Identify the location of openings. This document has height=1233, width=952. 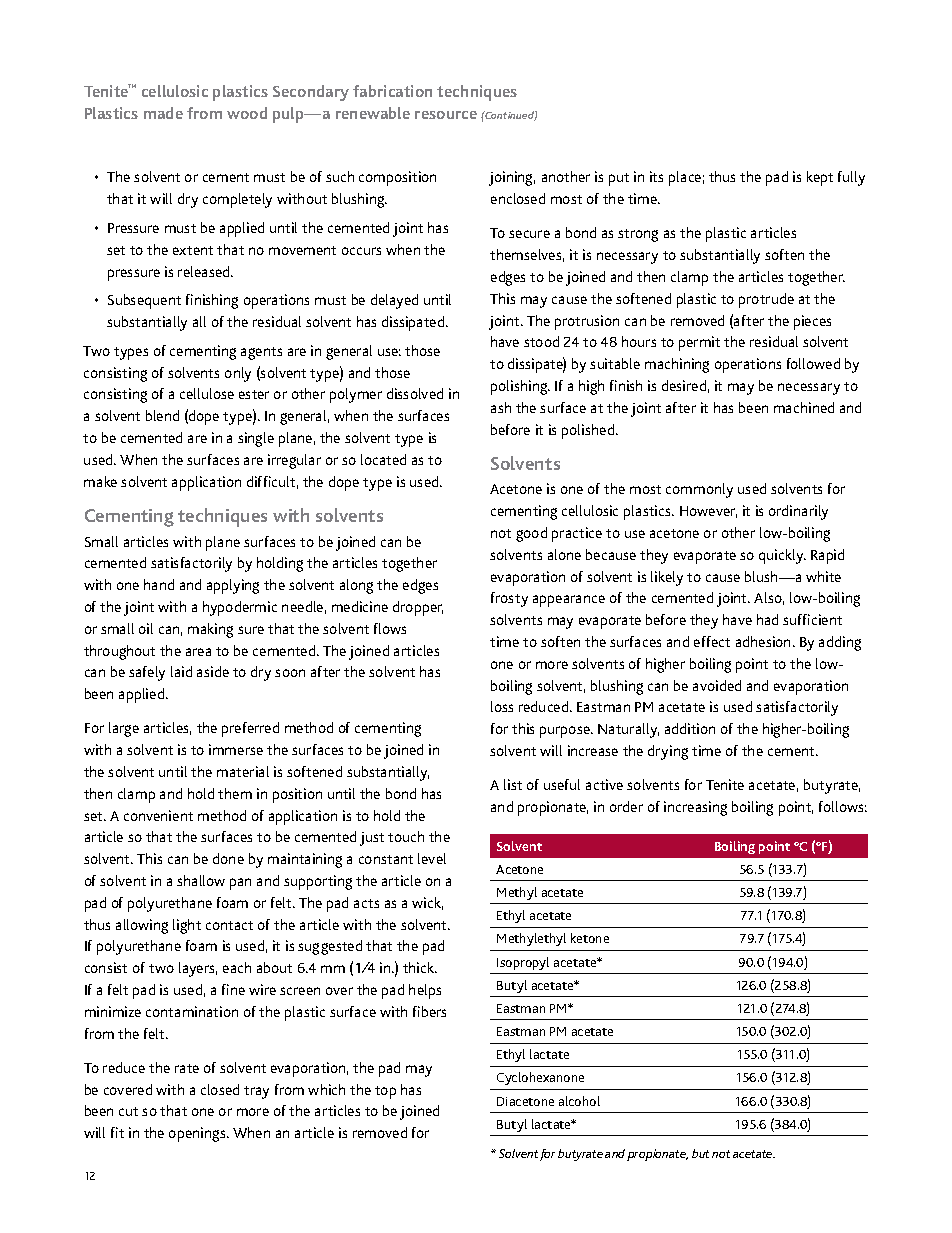
(198, 1134).
